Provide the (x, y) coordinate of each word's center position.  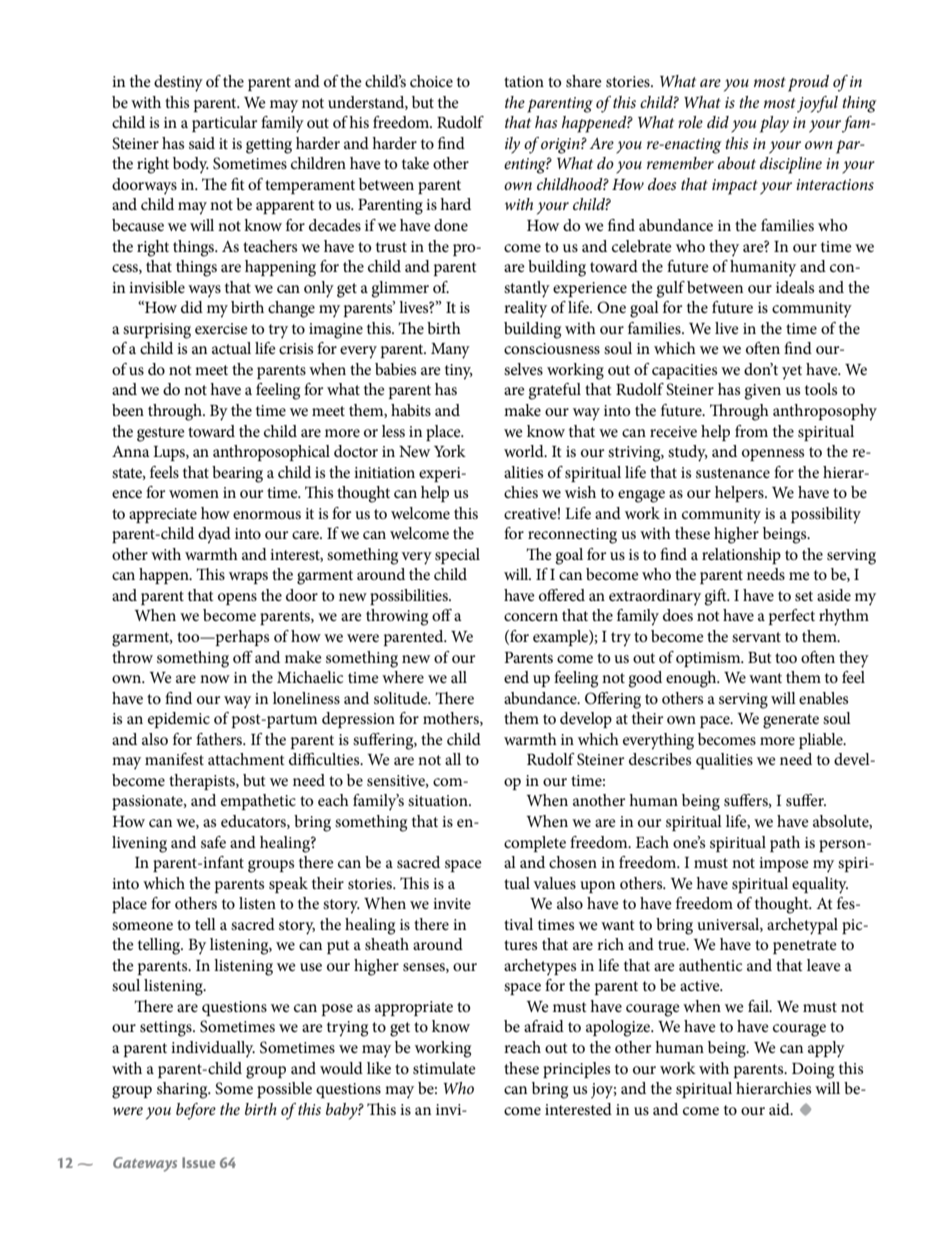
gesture (161, 434)
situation (439, 800)
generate (791, 721)
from (751, 431)
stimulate (444, 1068)
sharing (183, 1090)
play (774, 124)
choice (431, 81)
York (450, 451)
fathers (220, 739)
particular (224, 124)
